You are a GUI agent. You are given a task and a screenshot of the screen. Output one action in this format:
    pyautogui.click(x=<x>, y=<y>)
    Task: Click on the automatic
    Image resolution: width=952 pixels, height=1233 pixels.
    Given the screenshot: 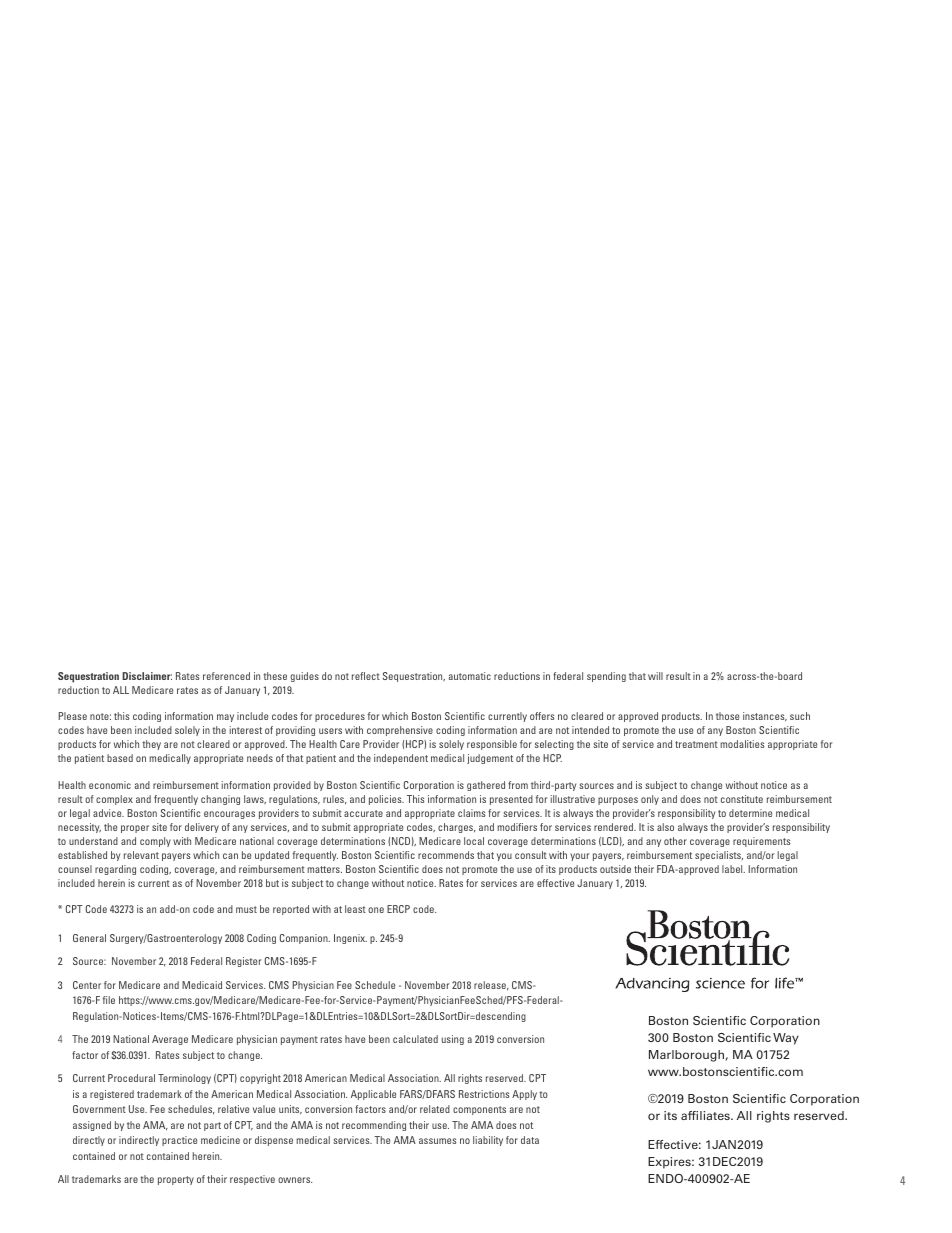 What is the action you would take?
    pyautogui.click(x=470, y=676)
